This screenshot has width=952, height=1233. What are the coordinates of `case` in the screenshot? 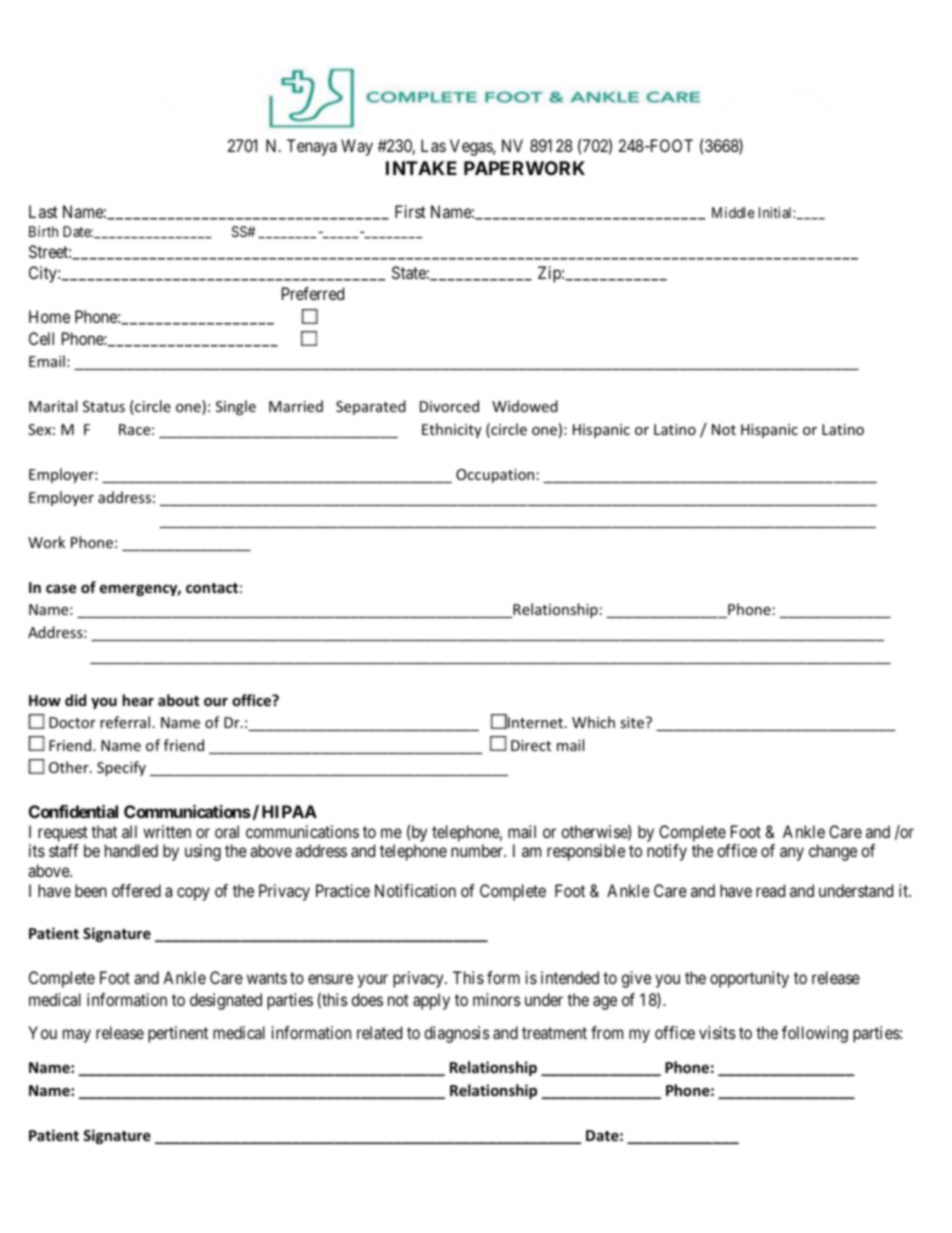 It's located at (61, 588).
